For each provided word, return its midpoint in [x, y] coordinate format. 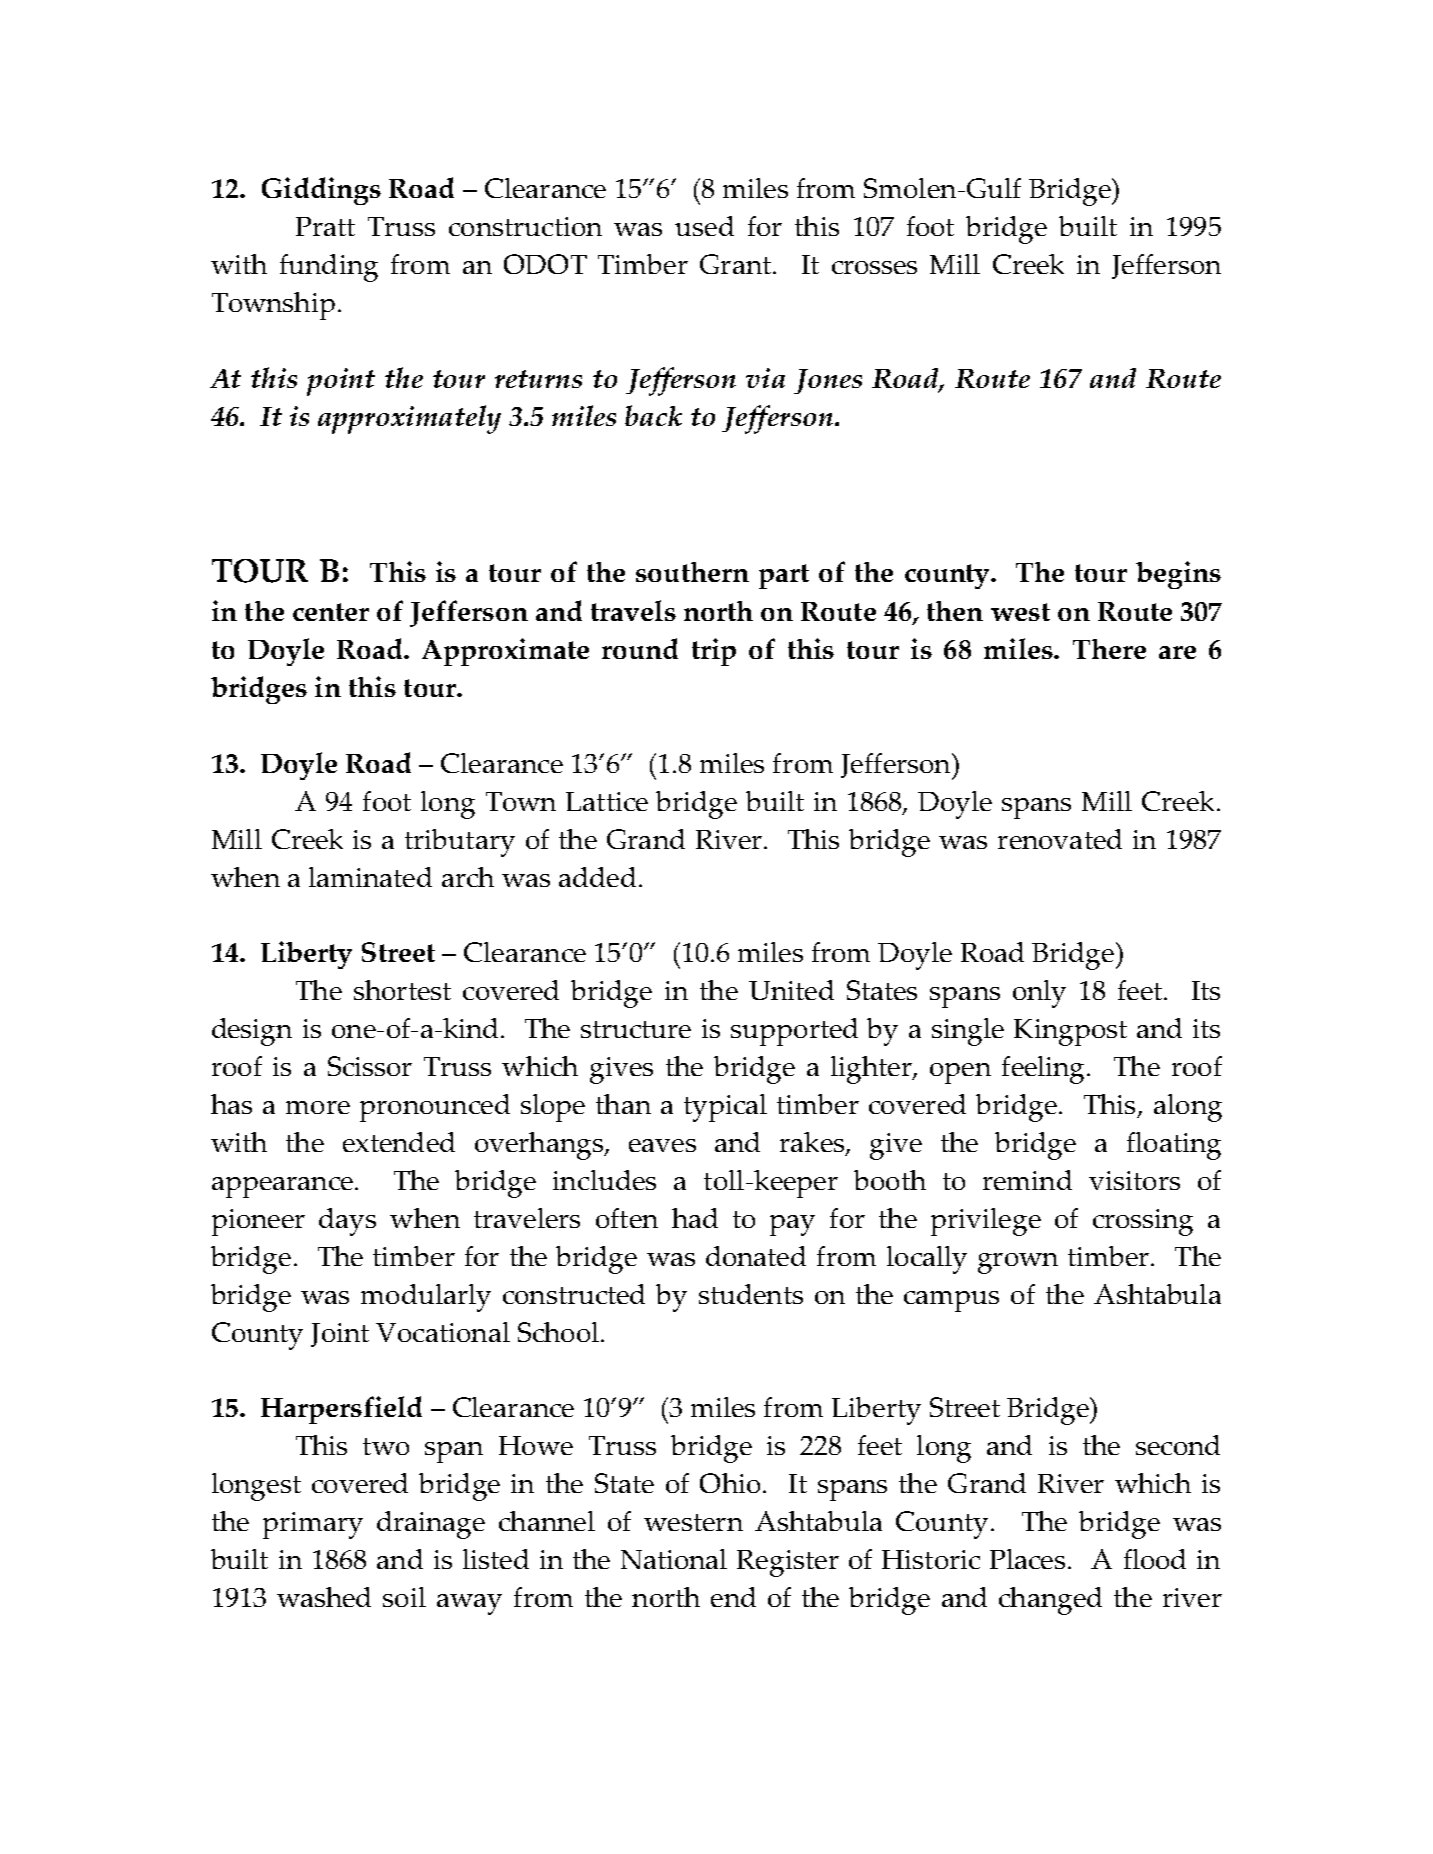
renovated [1060, 839]
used [704, 226]
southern [692, 572]
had [695, 1218]
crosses [874, 267]
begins [1178, 575]
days [347, 1222]
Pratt [325, 226]
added [597, 877]
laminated [370, 877]
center [331, 612]
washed [324, 1597]
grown [1018, 1263]
